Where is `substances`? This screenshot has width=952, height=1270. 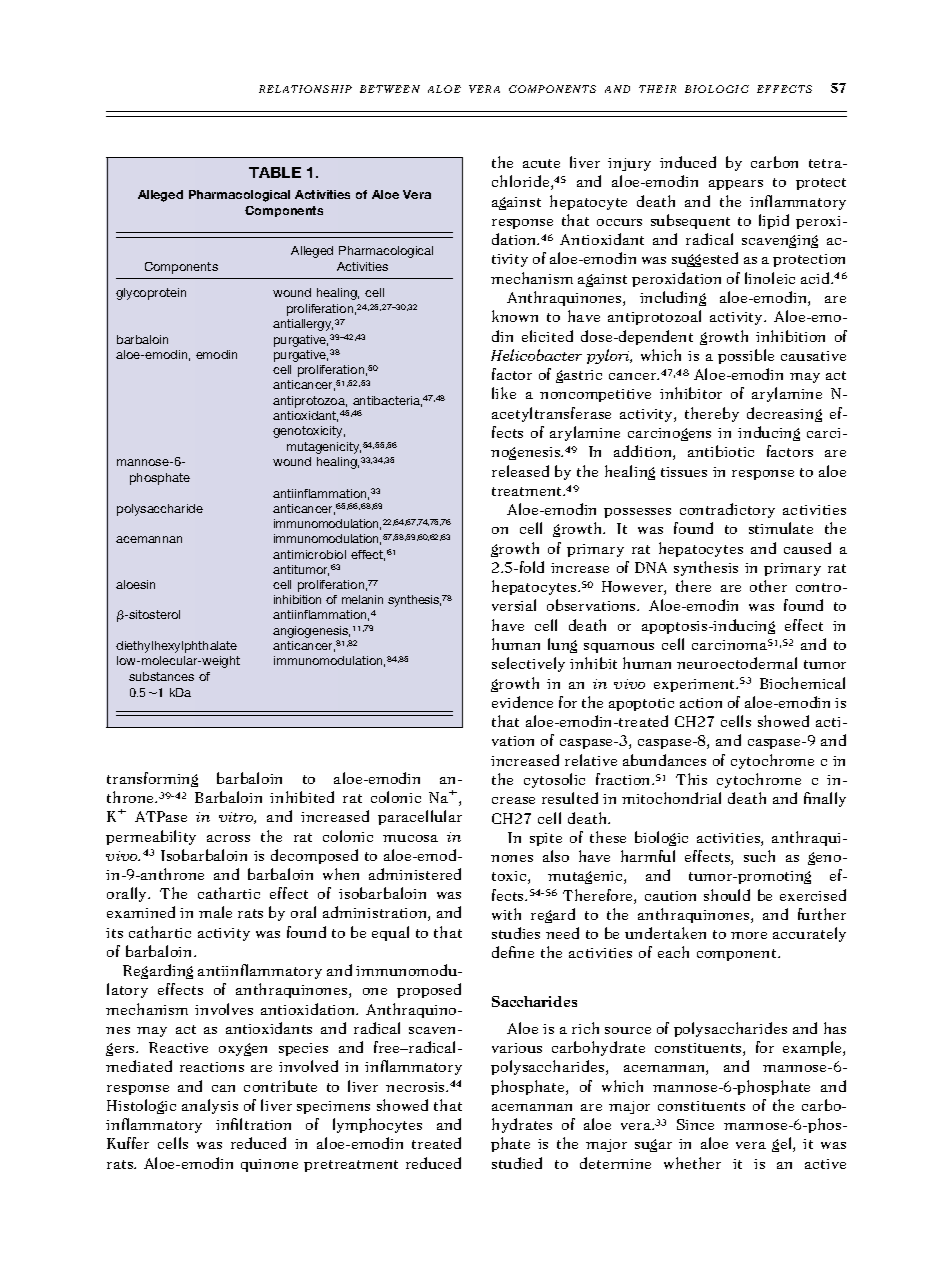 substances is located at coordinates (161, 676).
